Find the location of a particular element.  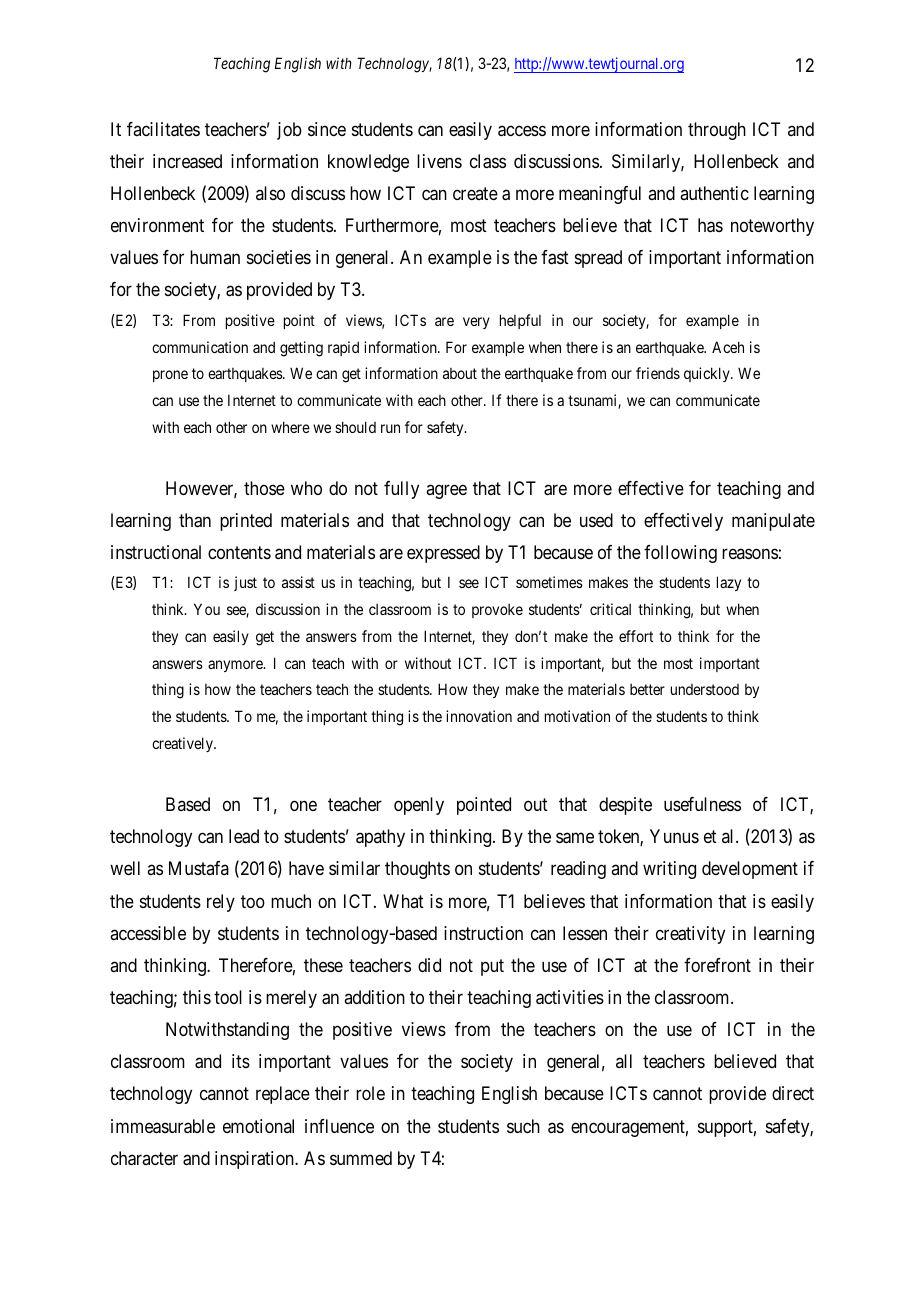

immeasurable is located at coordinates (163, 1126).
